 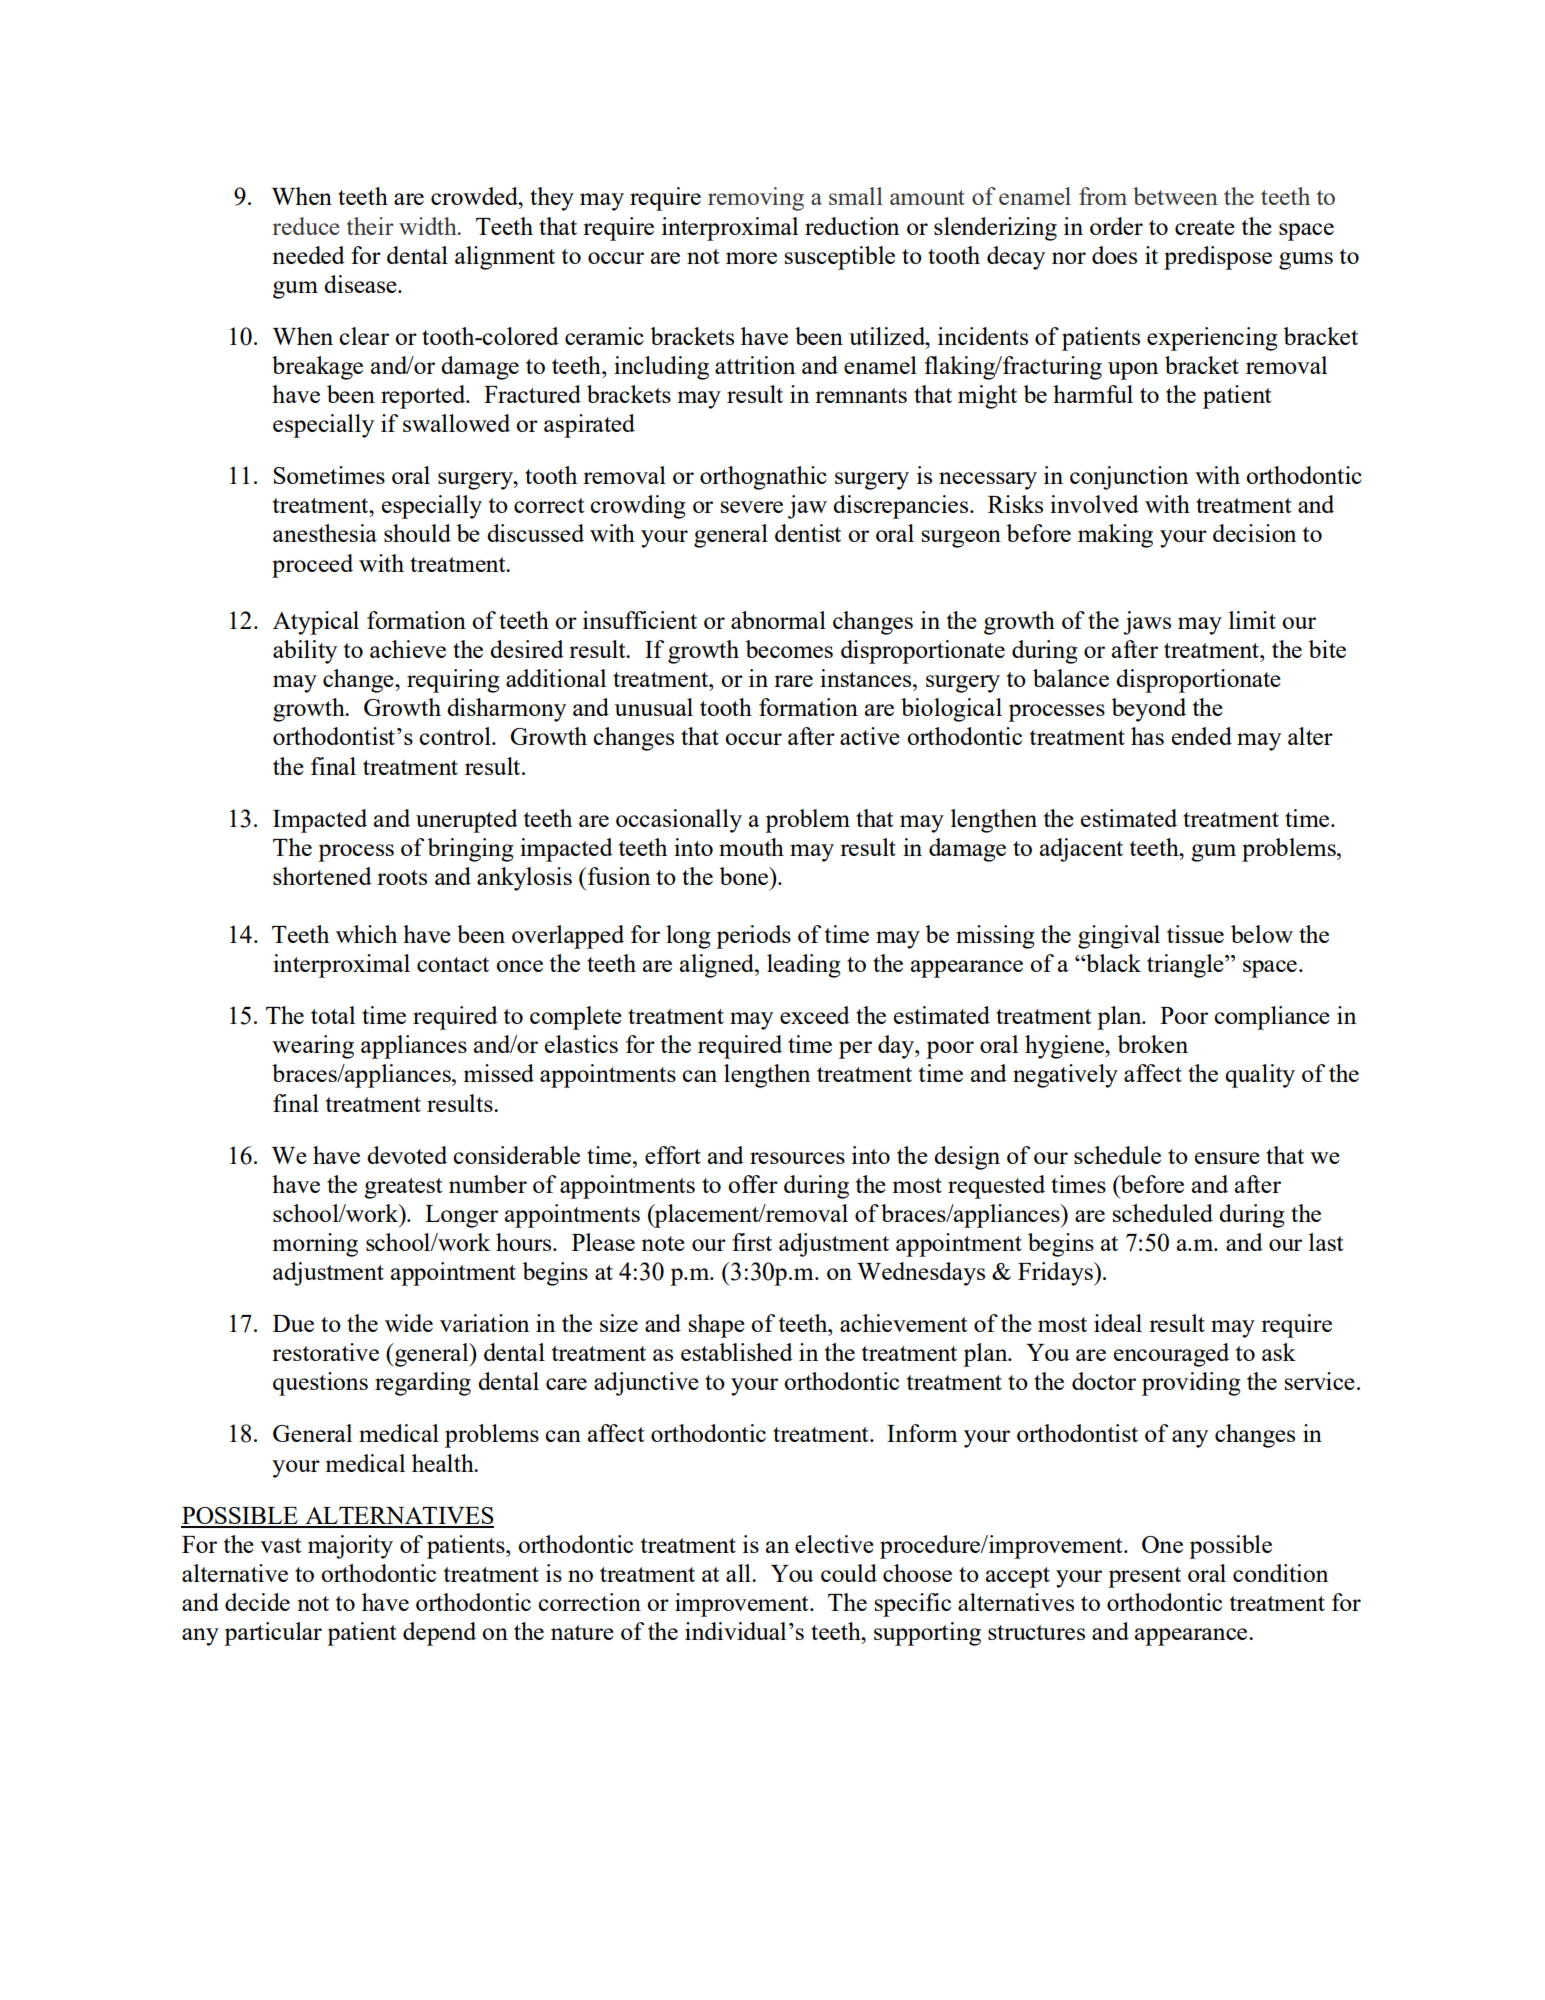 What do you see at coordinates (751, 258) in the image?
I see `more` at bounding box center [751, 258].
